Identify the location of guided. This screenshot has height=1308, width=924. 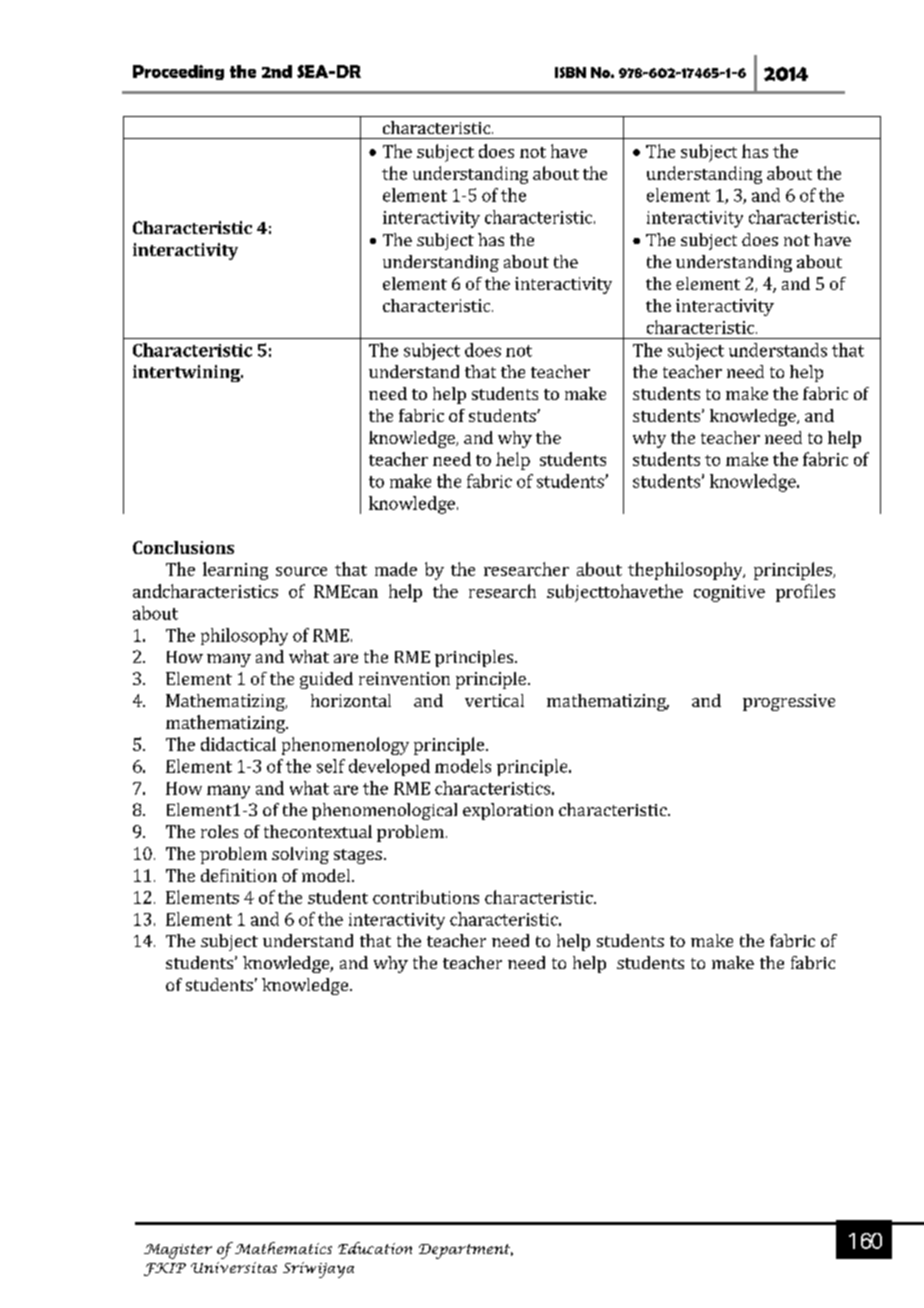
(326, 680).
